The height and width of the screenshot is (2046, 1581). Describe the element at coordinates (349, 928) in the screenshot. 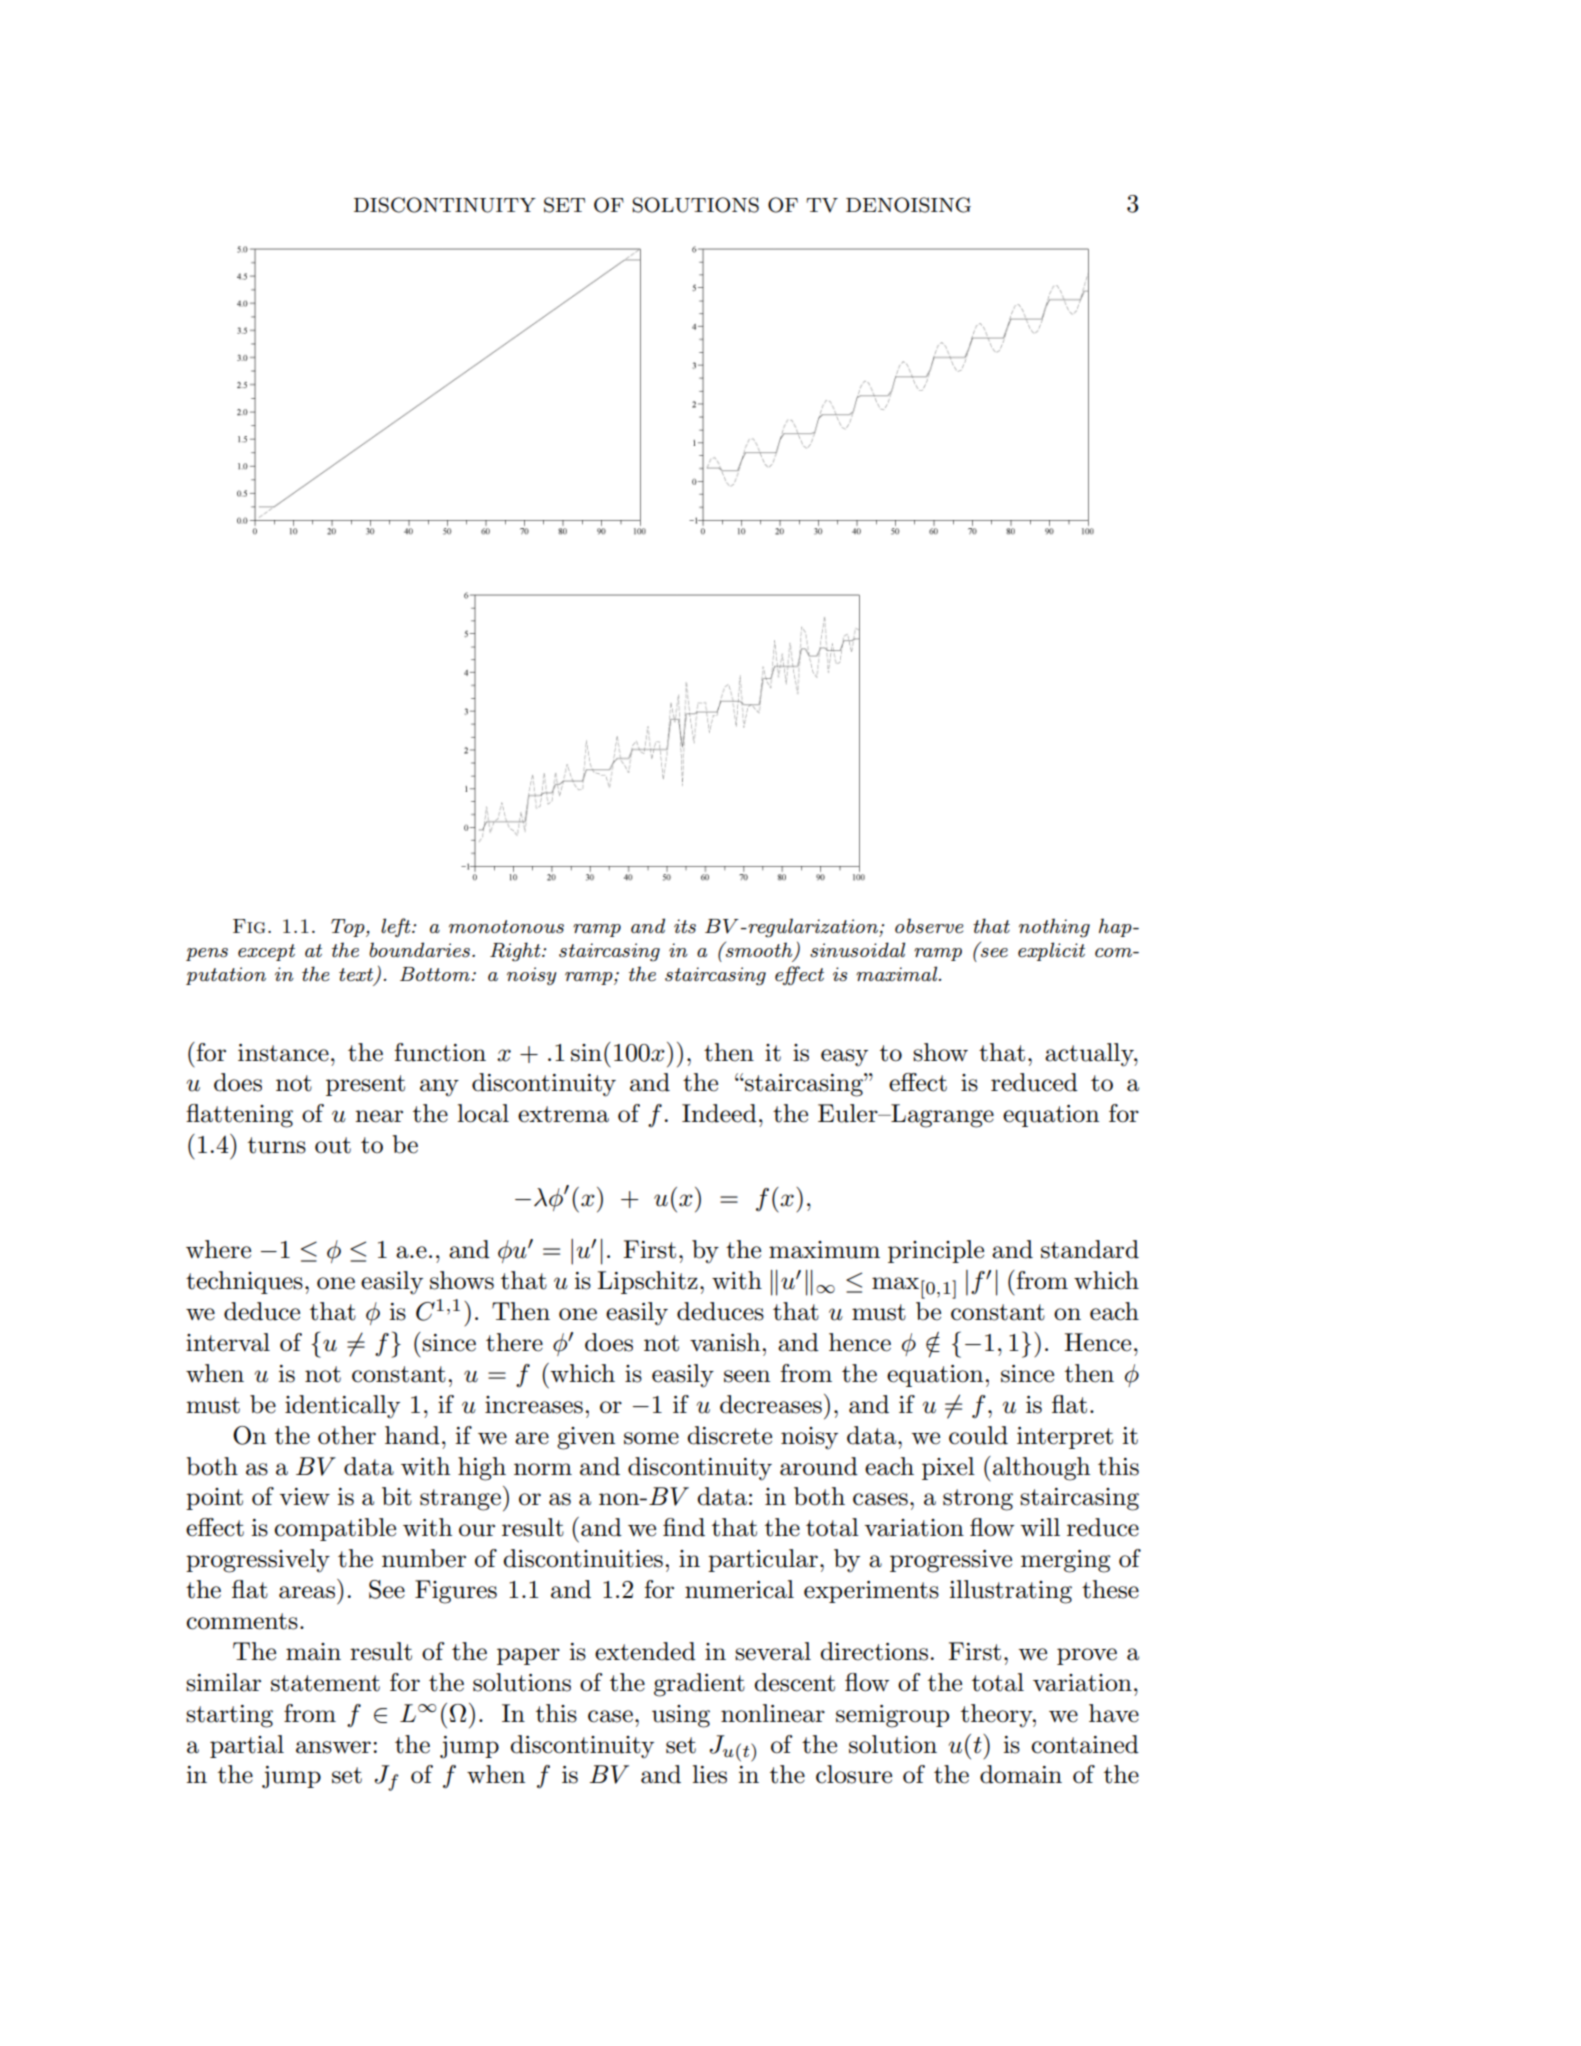

I see `Top` at that location.
